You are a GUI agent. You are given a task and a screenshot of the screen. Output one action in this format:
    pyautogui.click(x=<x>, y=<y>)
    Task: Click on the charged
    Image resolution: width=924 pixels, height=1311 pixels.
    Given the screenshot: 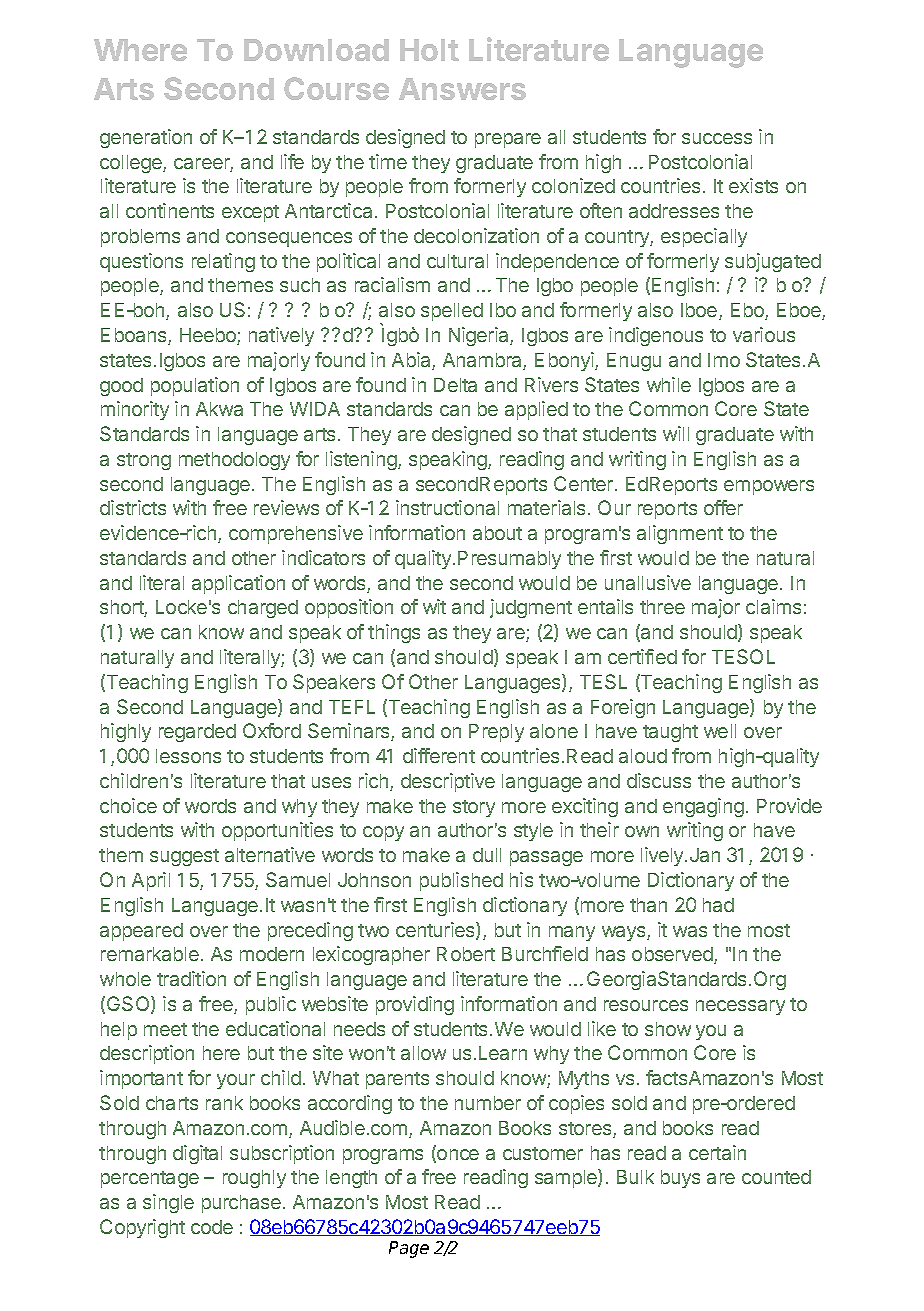 What is the action you would take?
    pyautogui.click(x=263, y=609)
